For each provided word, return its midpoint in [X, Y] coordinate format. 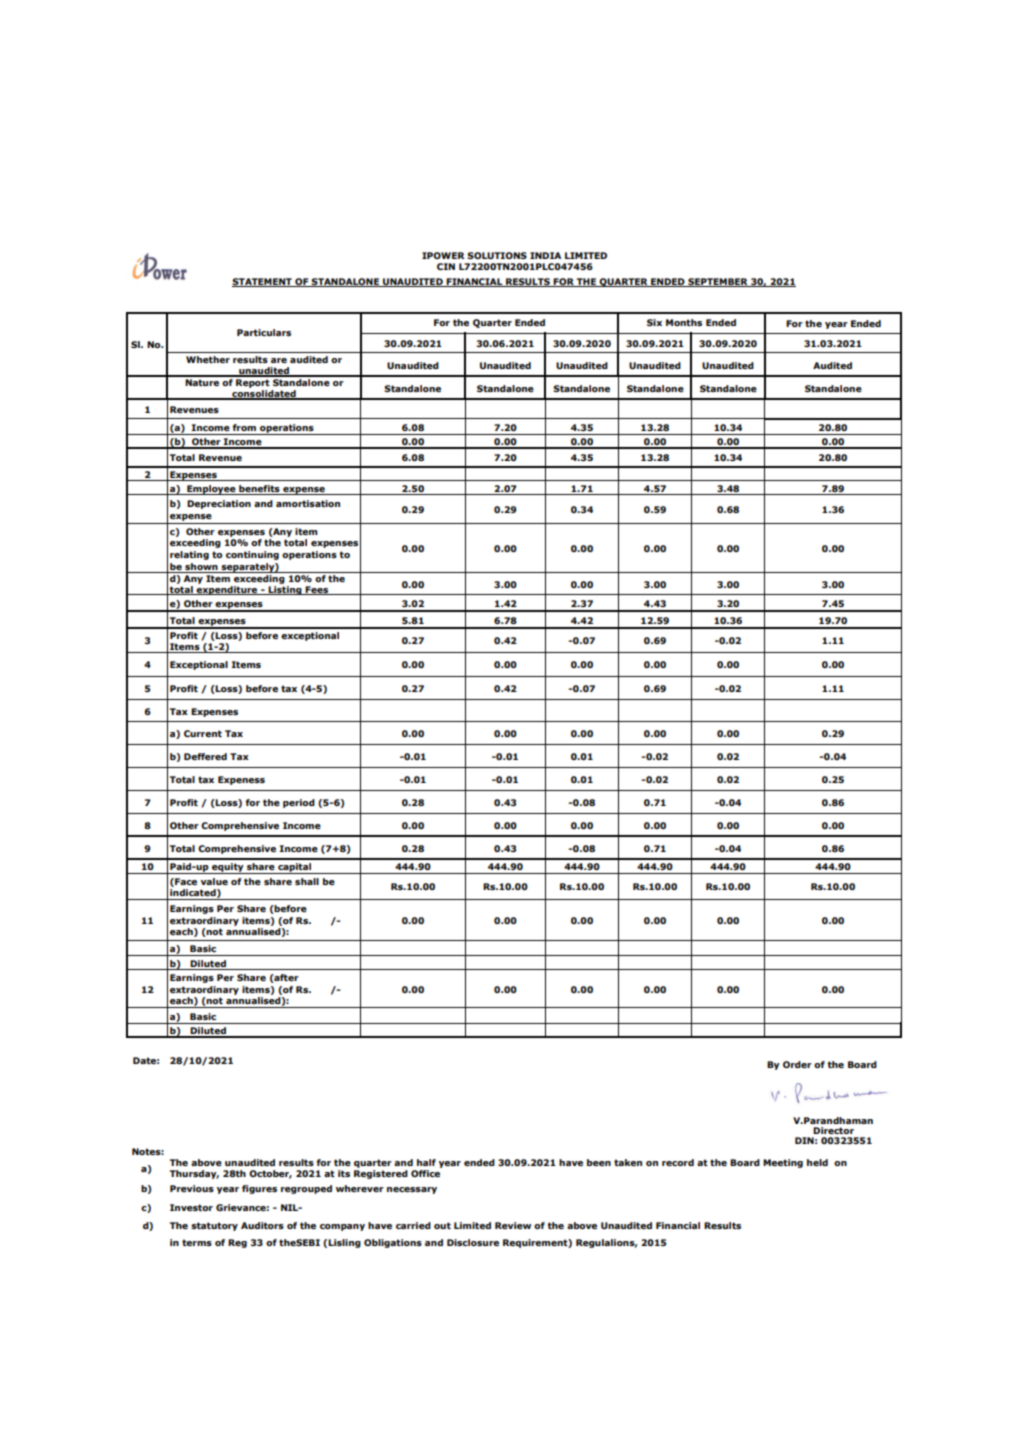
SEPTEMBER [718, 282]
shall [307, 881]
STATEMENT [263, 282]
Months [684, 322]
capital [295, 868]
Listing [285, 590]
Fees [317, 590]
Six [654, 322]
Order [797, 1064]
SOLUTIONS [497, 255]
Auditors [262, 1225]
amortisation [308, 503]
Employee [211, 490]
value [214, 881]
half [426, 1162]
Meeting [783, 1163]
